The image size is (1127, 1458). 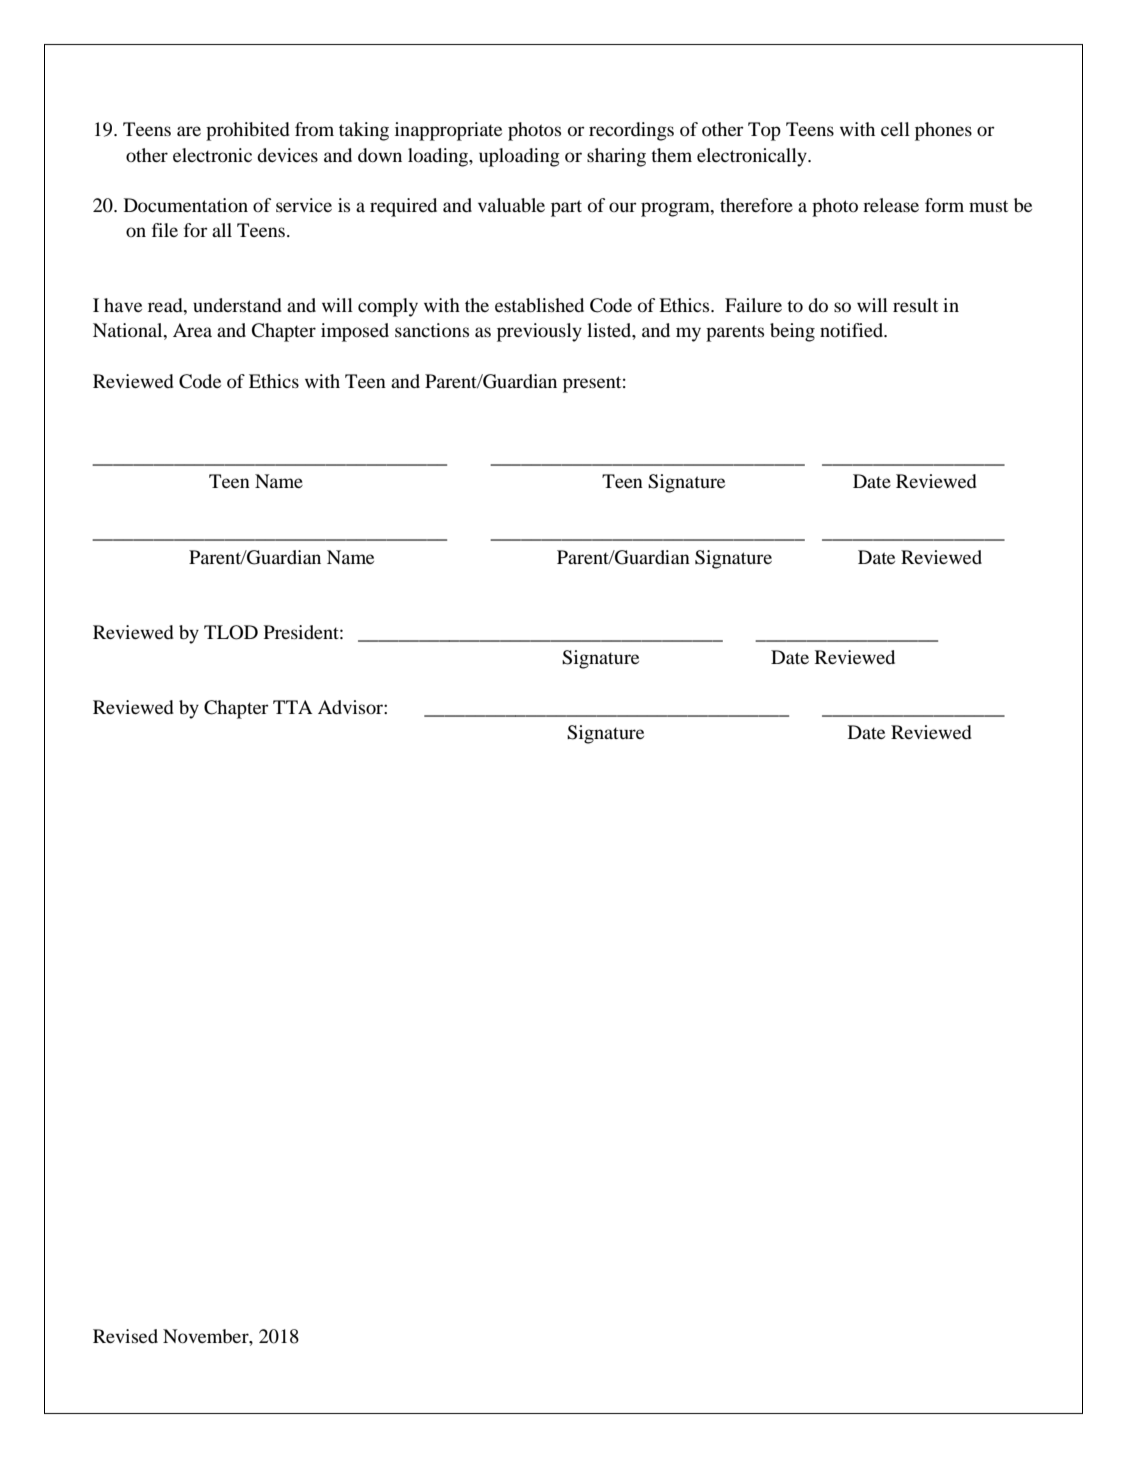 What do you see at coordinates (248, 131) in the screenshot?
I see `prohibited` at bounding box center [248, 131].
